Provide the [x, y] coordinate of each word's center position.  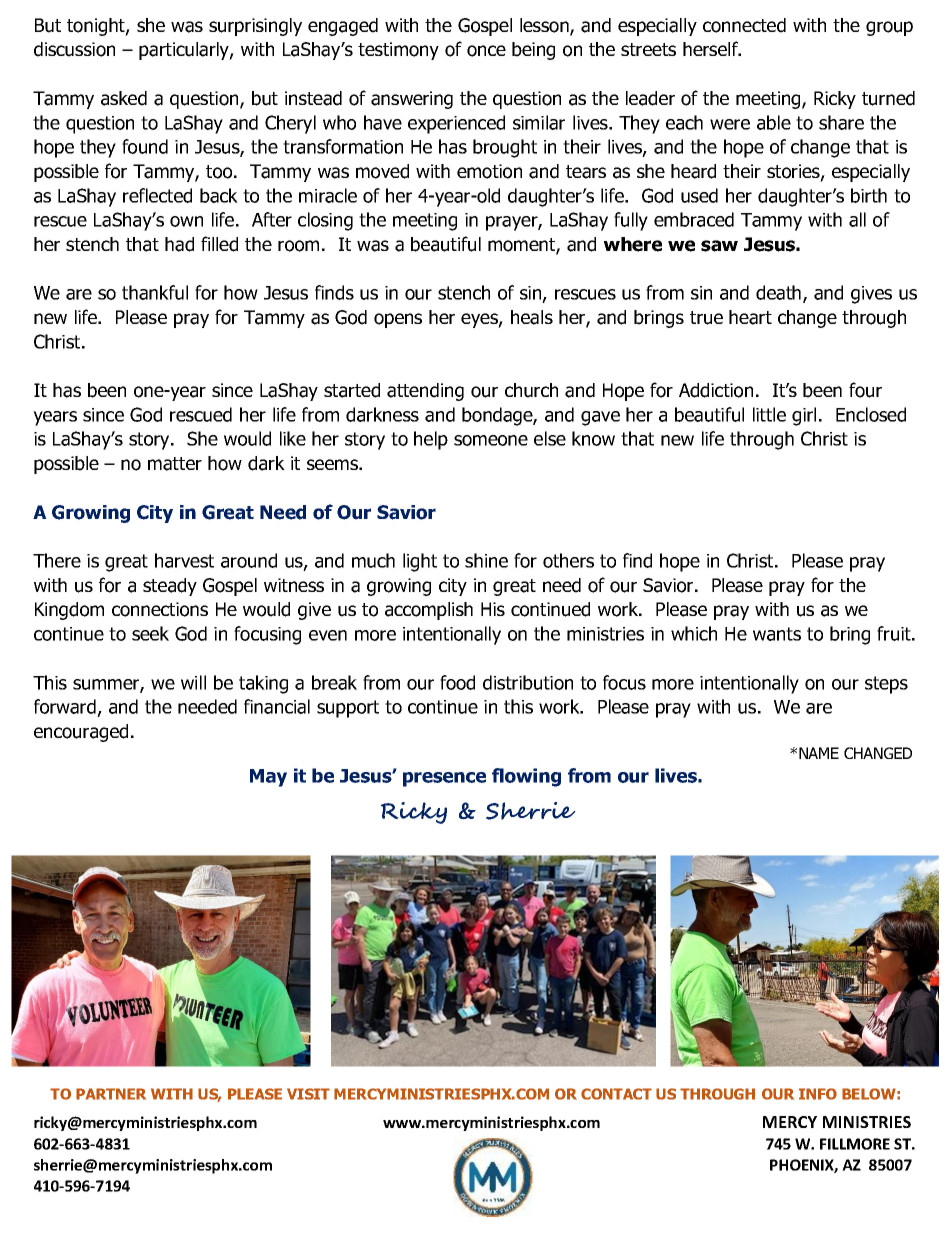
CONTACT [616, 1094]
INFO [818, 1094]
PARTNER [111, 1094]
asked [124, 98]
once [486, 51]
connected [744, 25]
